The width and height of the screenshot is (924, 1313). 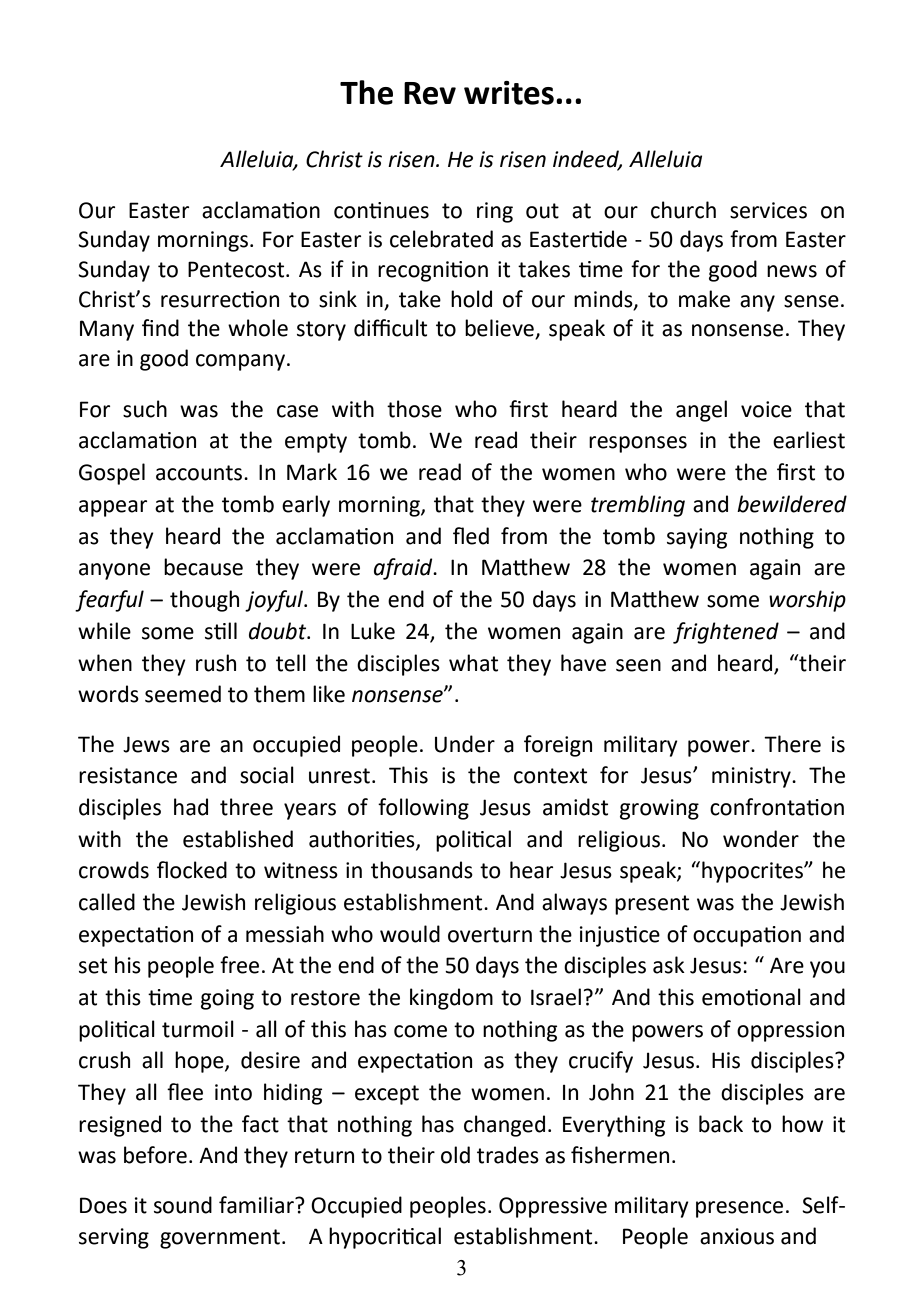 What do you see at coordinates (239, 965) in the screenshot?
I see `free` at bounding box center [239, 965].
